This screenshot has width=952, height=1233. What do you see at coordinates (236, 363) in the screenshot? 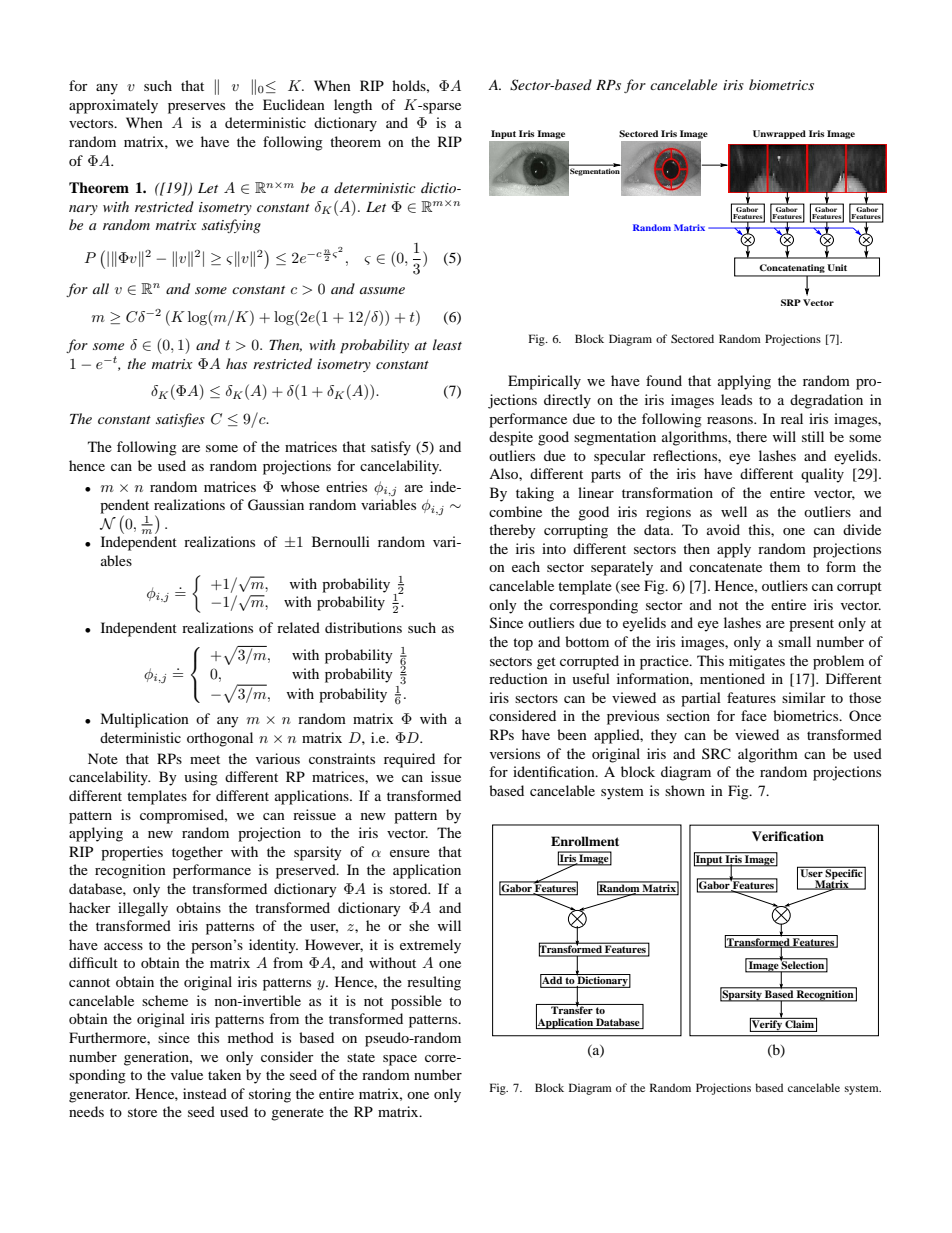
I see `has` at bounding box center [236, 363].
